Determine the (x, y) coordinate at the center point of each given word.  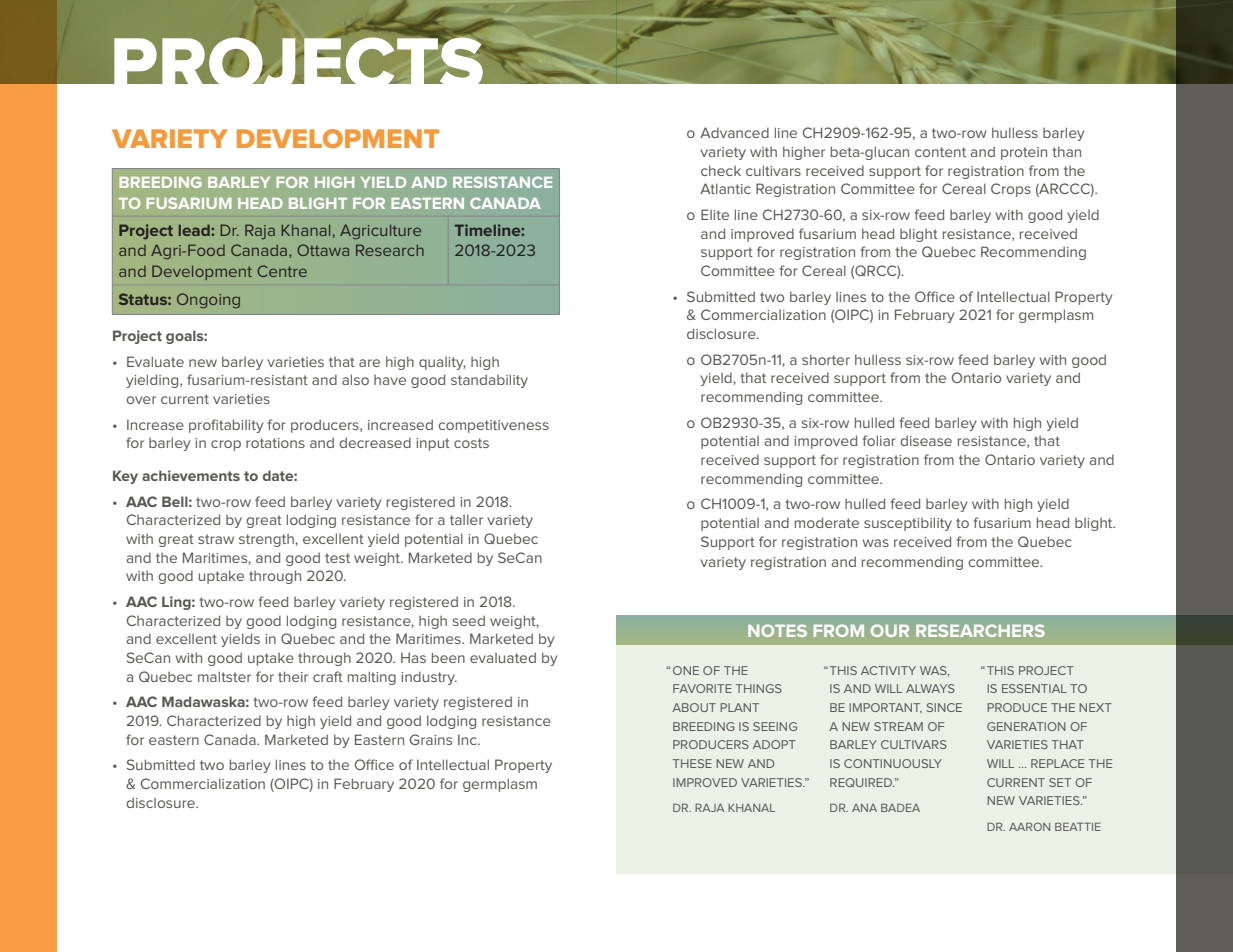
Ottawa (323, 250)
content (940, 152)
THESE (692, 763)
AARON (1029, 826)
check (721, 170)
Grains (431, 739)
